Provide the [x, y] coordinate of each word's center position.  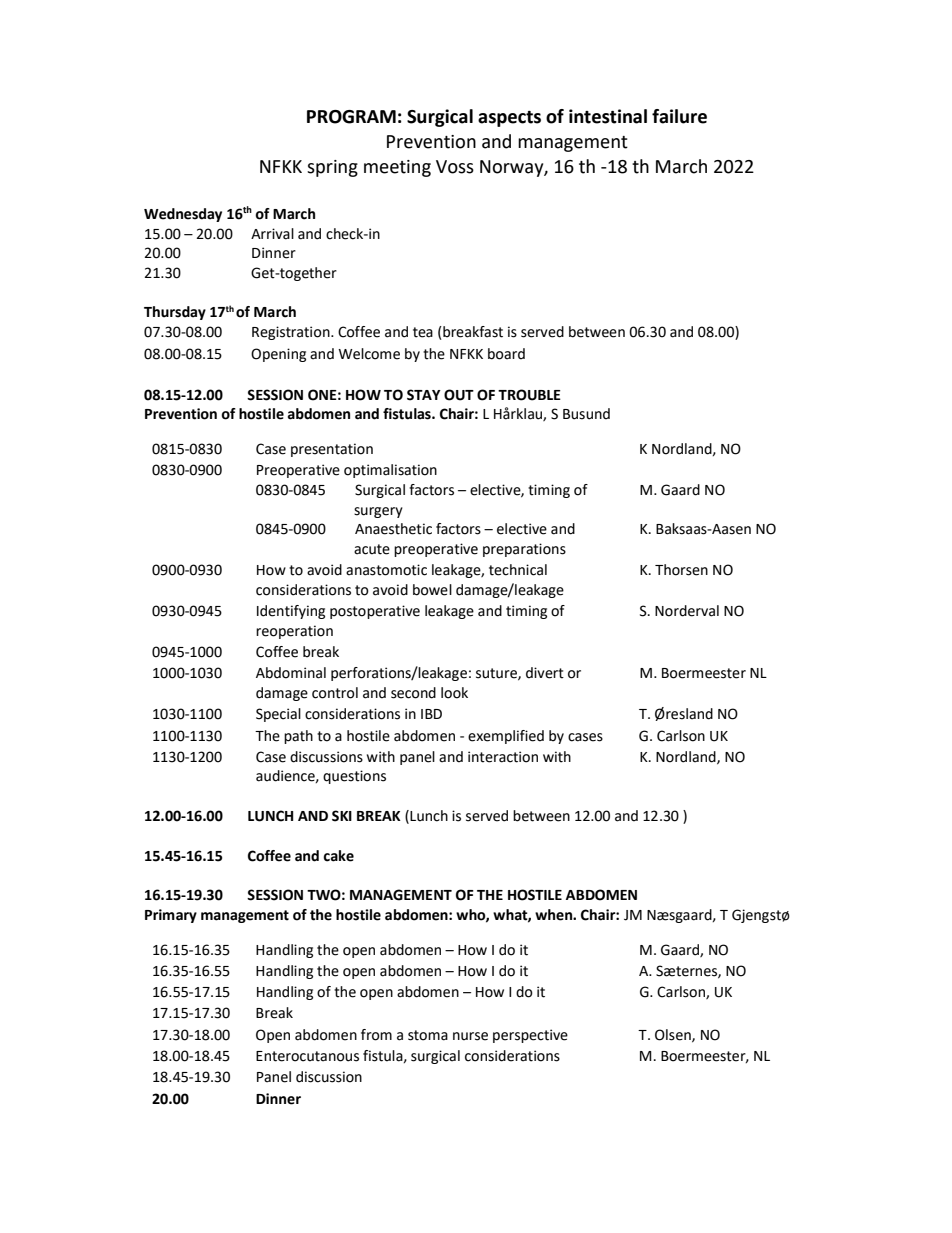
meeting [397, 168]
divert [545, 673]
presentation [332, 450]
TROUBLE [529, 395]
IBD [431, 714]
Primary [171, 916]
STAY [424, 395]
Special [278, 715]
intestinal [608, 116]
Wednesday [183, 215]
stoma [428, 1035]
